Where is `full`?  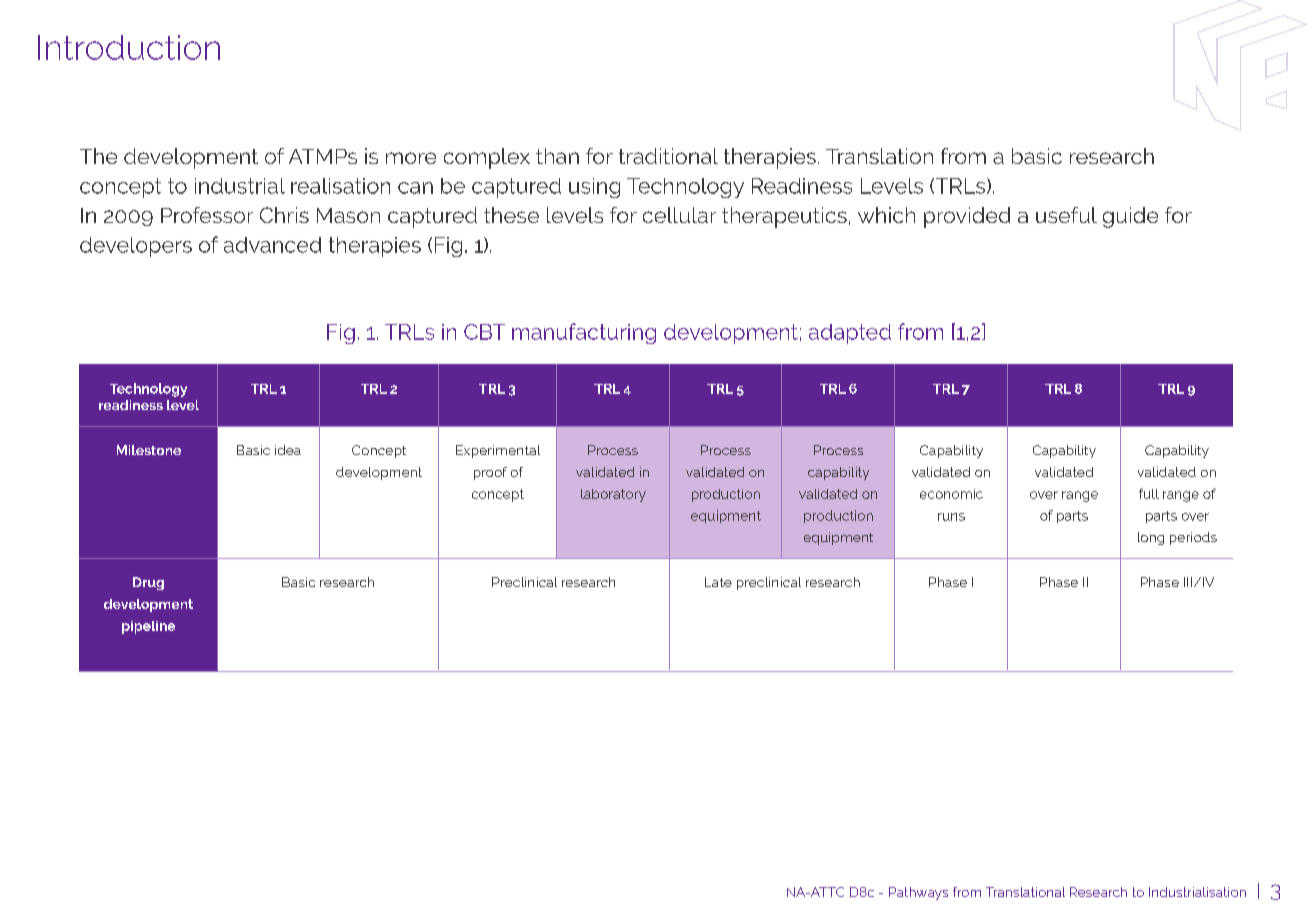
full is located at coordinates (1149, 493).
